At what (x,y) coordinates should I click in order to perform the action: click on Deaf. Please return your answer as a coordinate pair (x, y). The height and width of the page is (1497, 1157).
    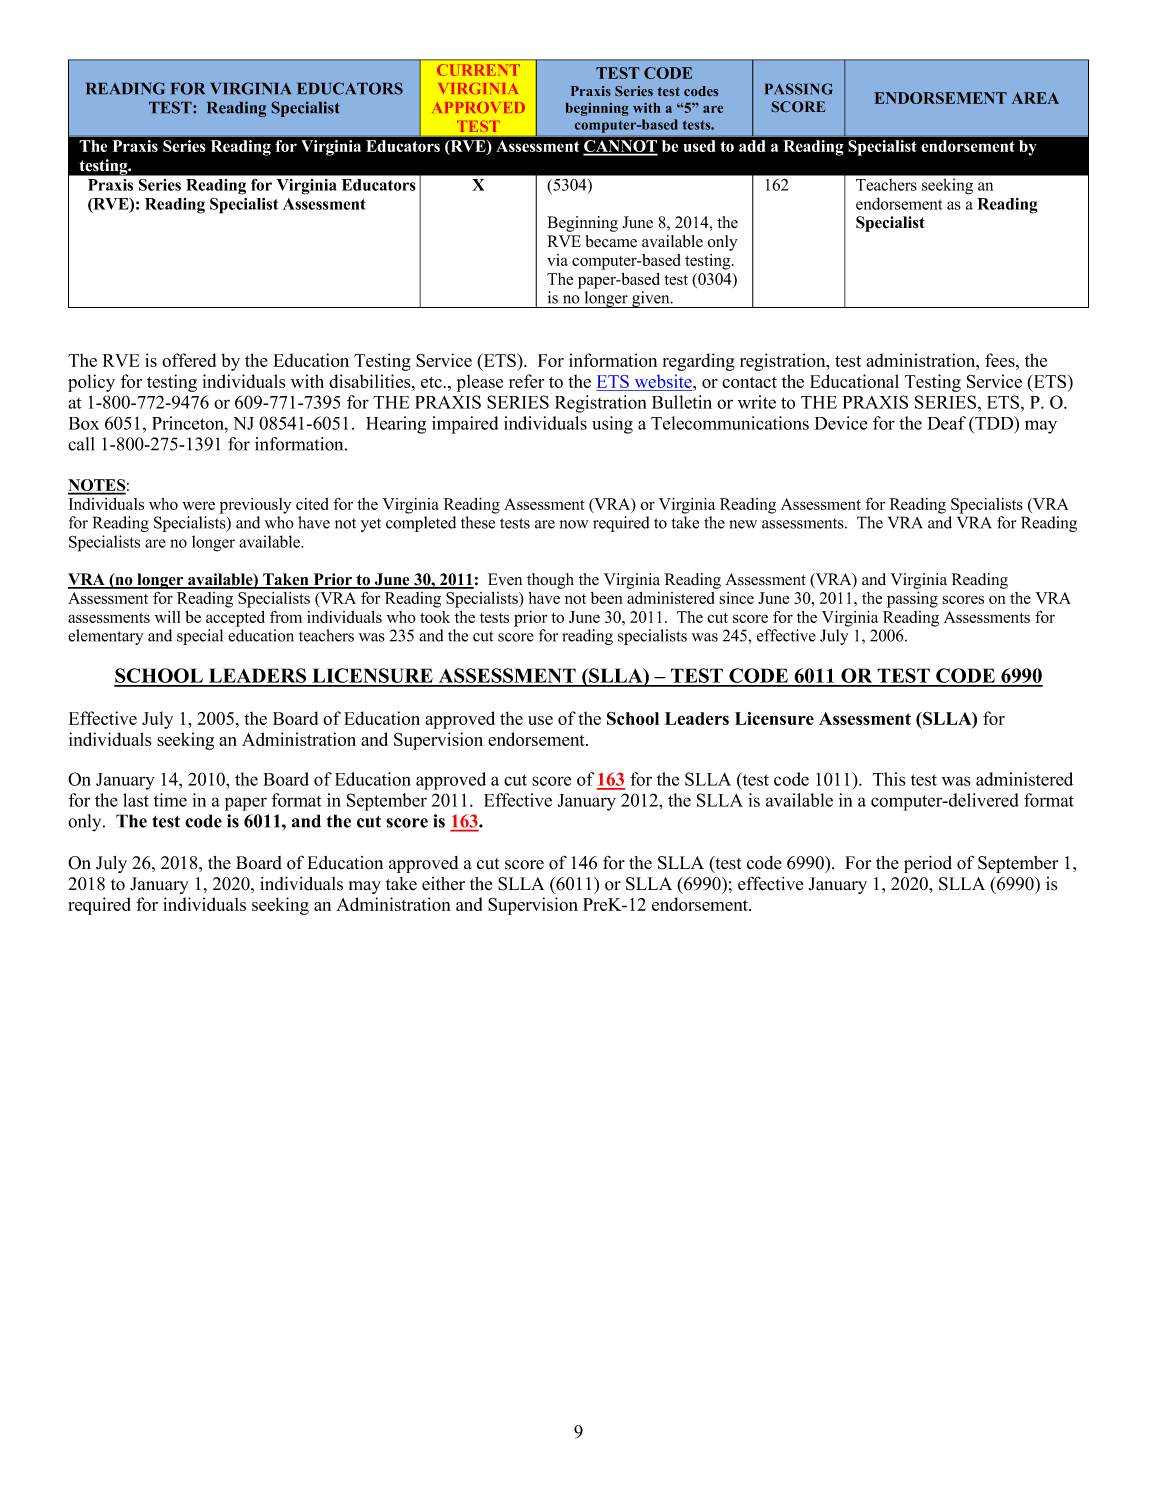
    Looking at the image, I should click on (947, 423).
